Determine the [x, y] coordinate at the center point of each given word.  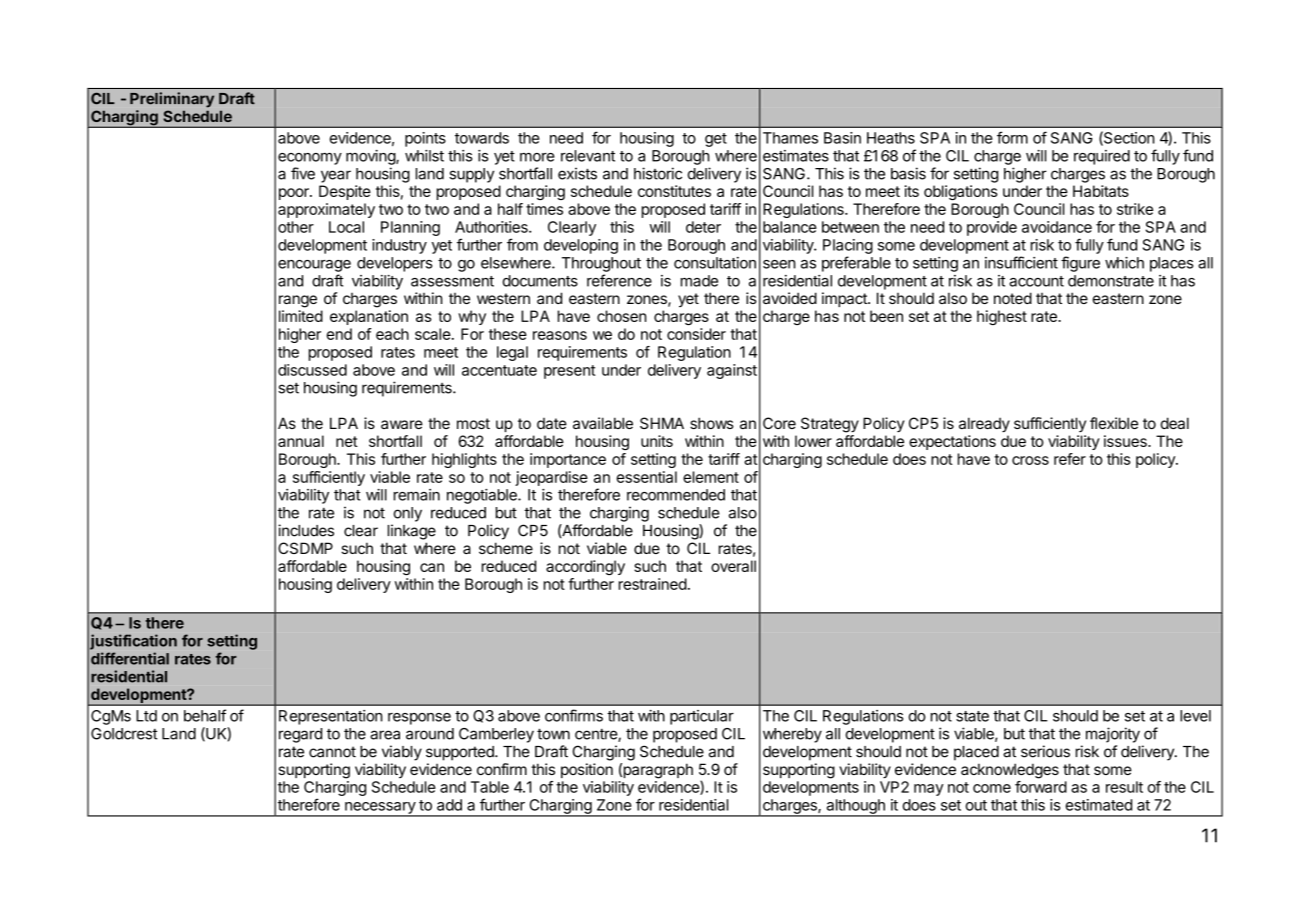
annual [301, 441]
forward [1041, 787]
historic [658, 173]
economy [310, 159]
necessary [380, 809]
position [587, 770]
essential [646, 477]
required [1102, 157]
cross [1030, 460]
